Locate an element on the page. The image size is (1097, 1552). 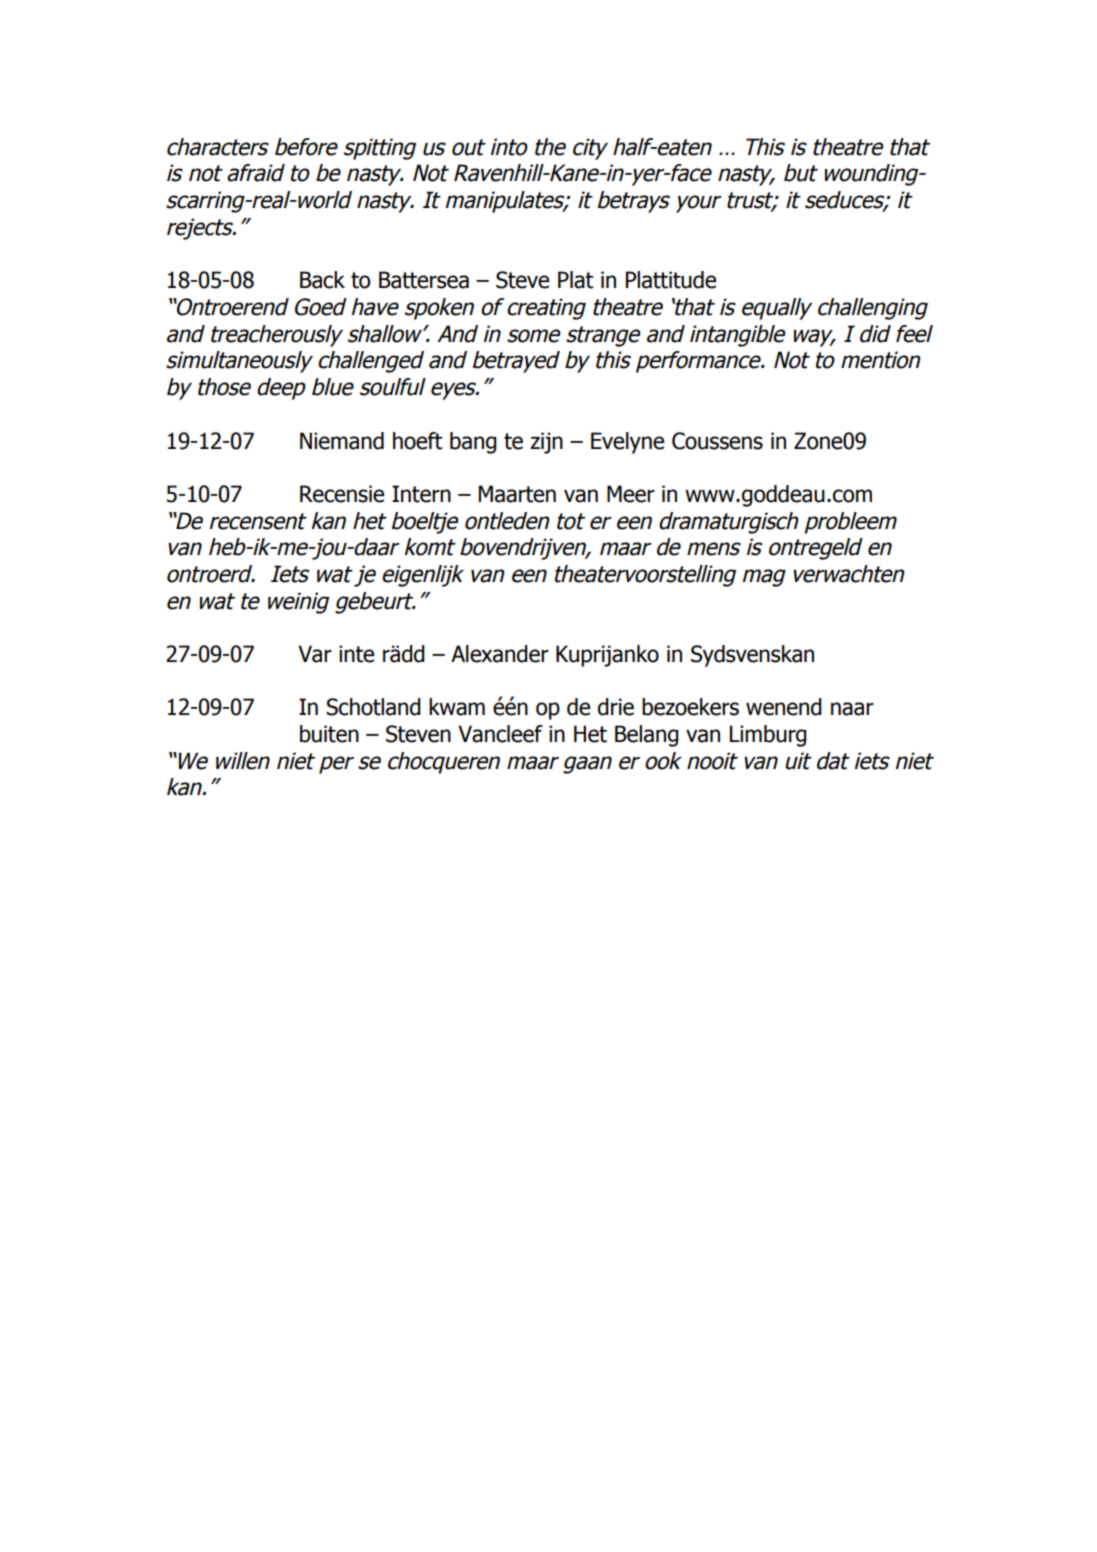
naar is located at coordinates (852, 709).
